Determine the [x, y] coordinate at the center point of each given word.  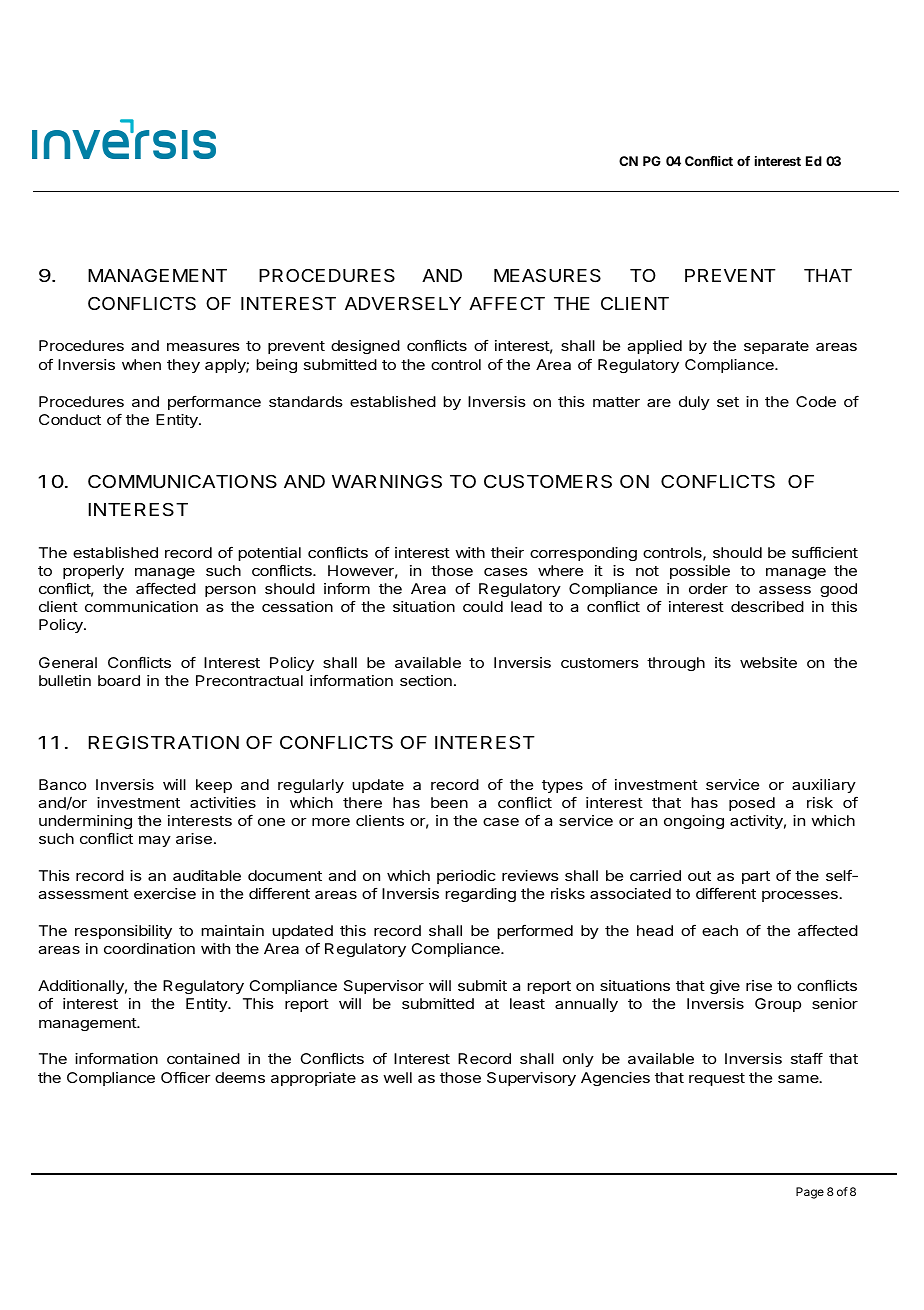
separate [776, 347]
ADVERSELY [403, 304]
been [449, 802]
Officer [186, 1077]
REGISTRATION [163, 743]
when [141, 364]
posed [752, 804]
